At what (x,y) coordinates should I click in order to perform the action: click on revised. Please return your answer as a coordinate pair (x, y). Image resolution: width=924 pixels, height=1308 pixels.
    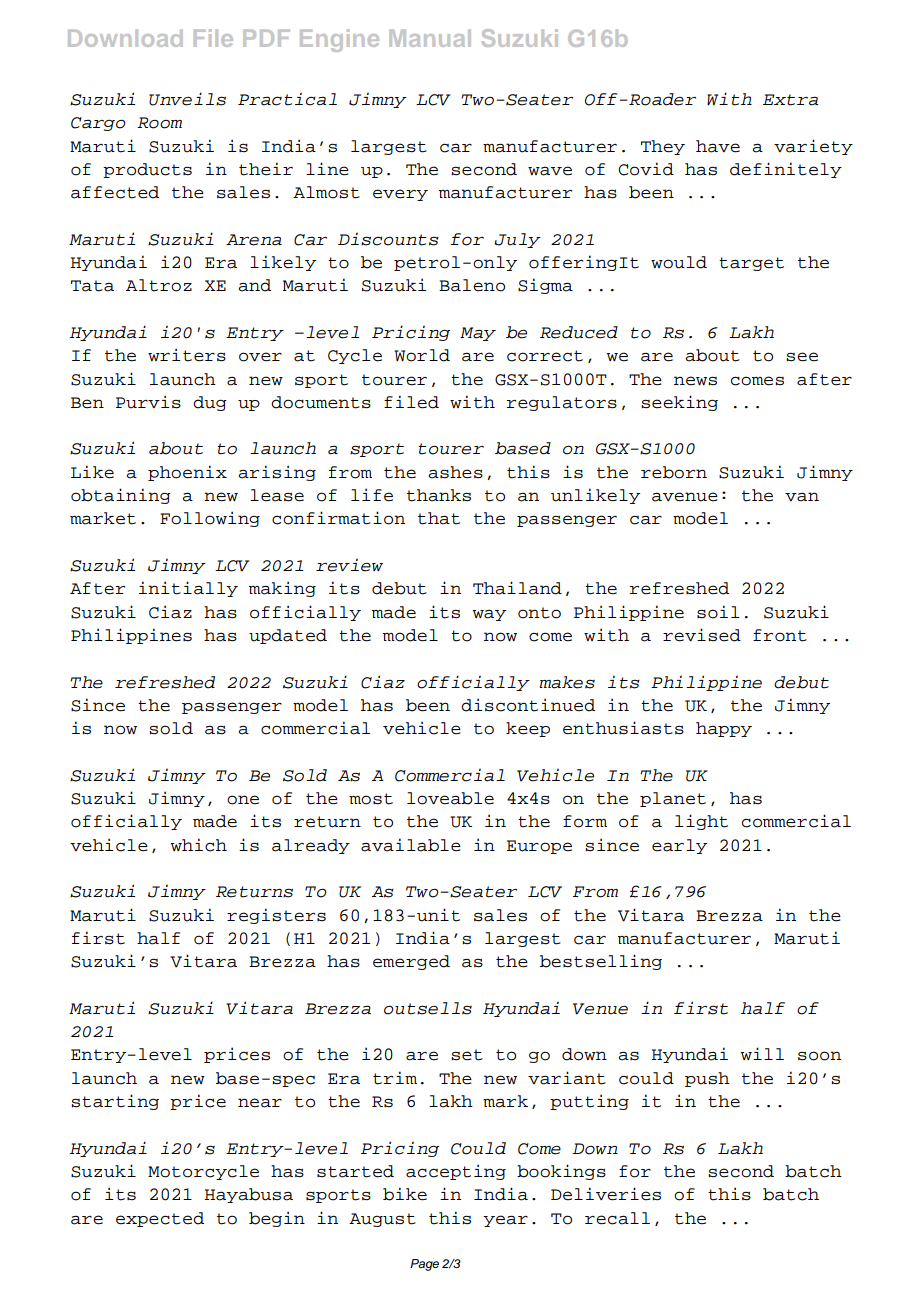
    Looking at the image, I should click on (702, 635).
